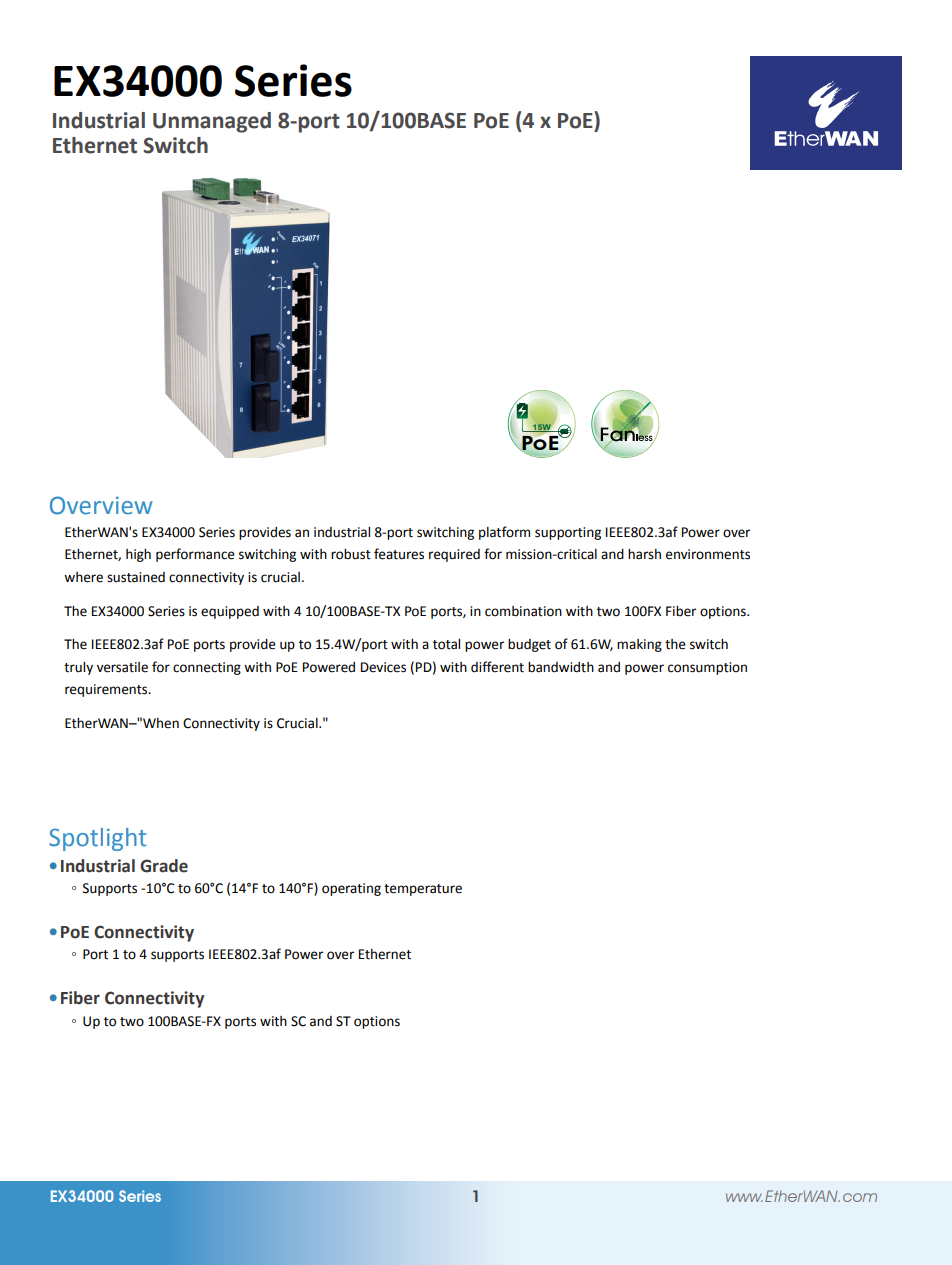 The width and height of the screenshot is (952, 1265). Describe the element at coordinates (195, 555) in the screenshot. I see `performance` at that location.
